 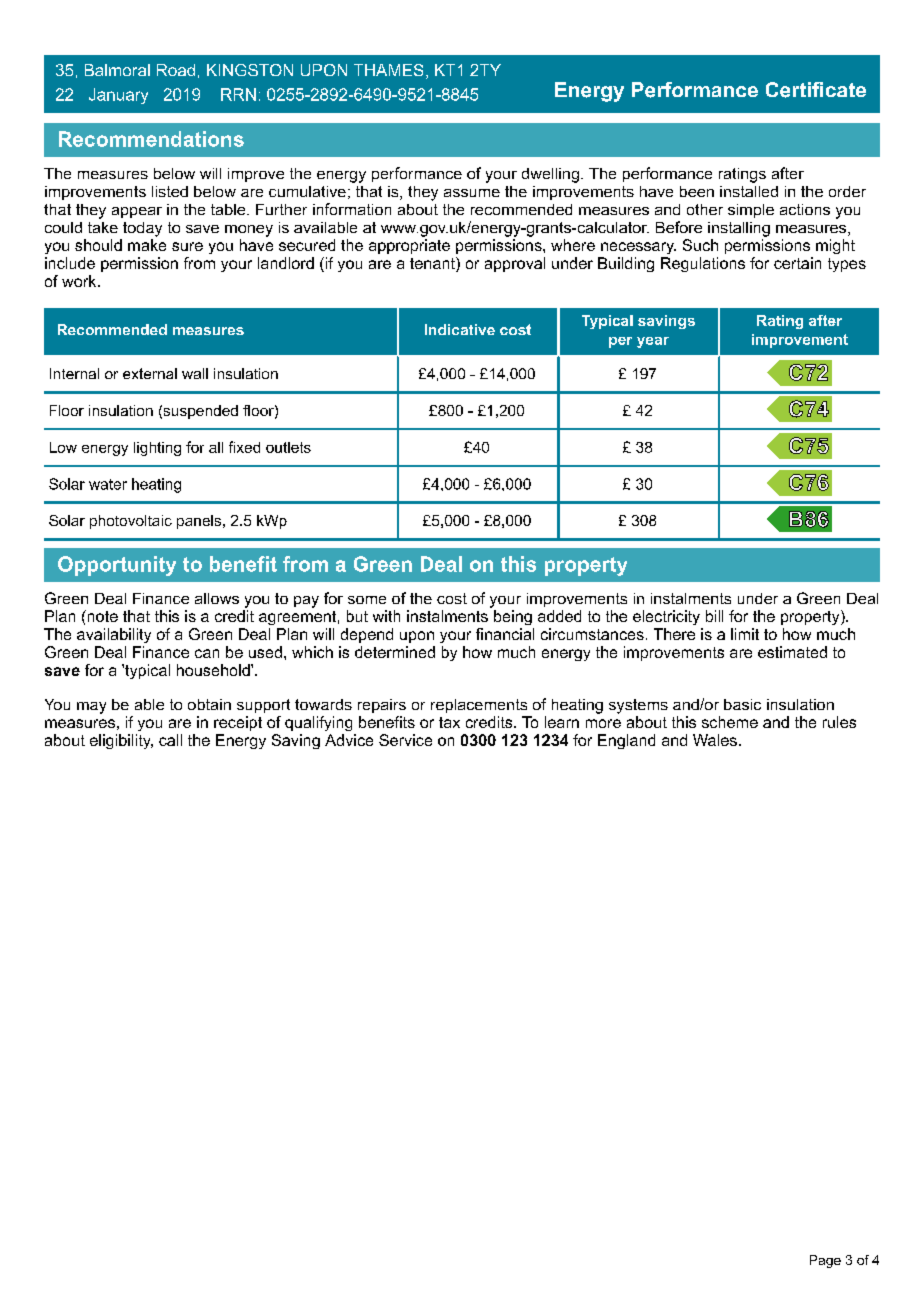 I want to click on January, so click(x=118, y=96).
